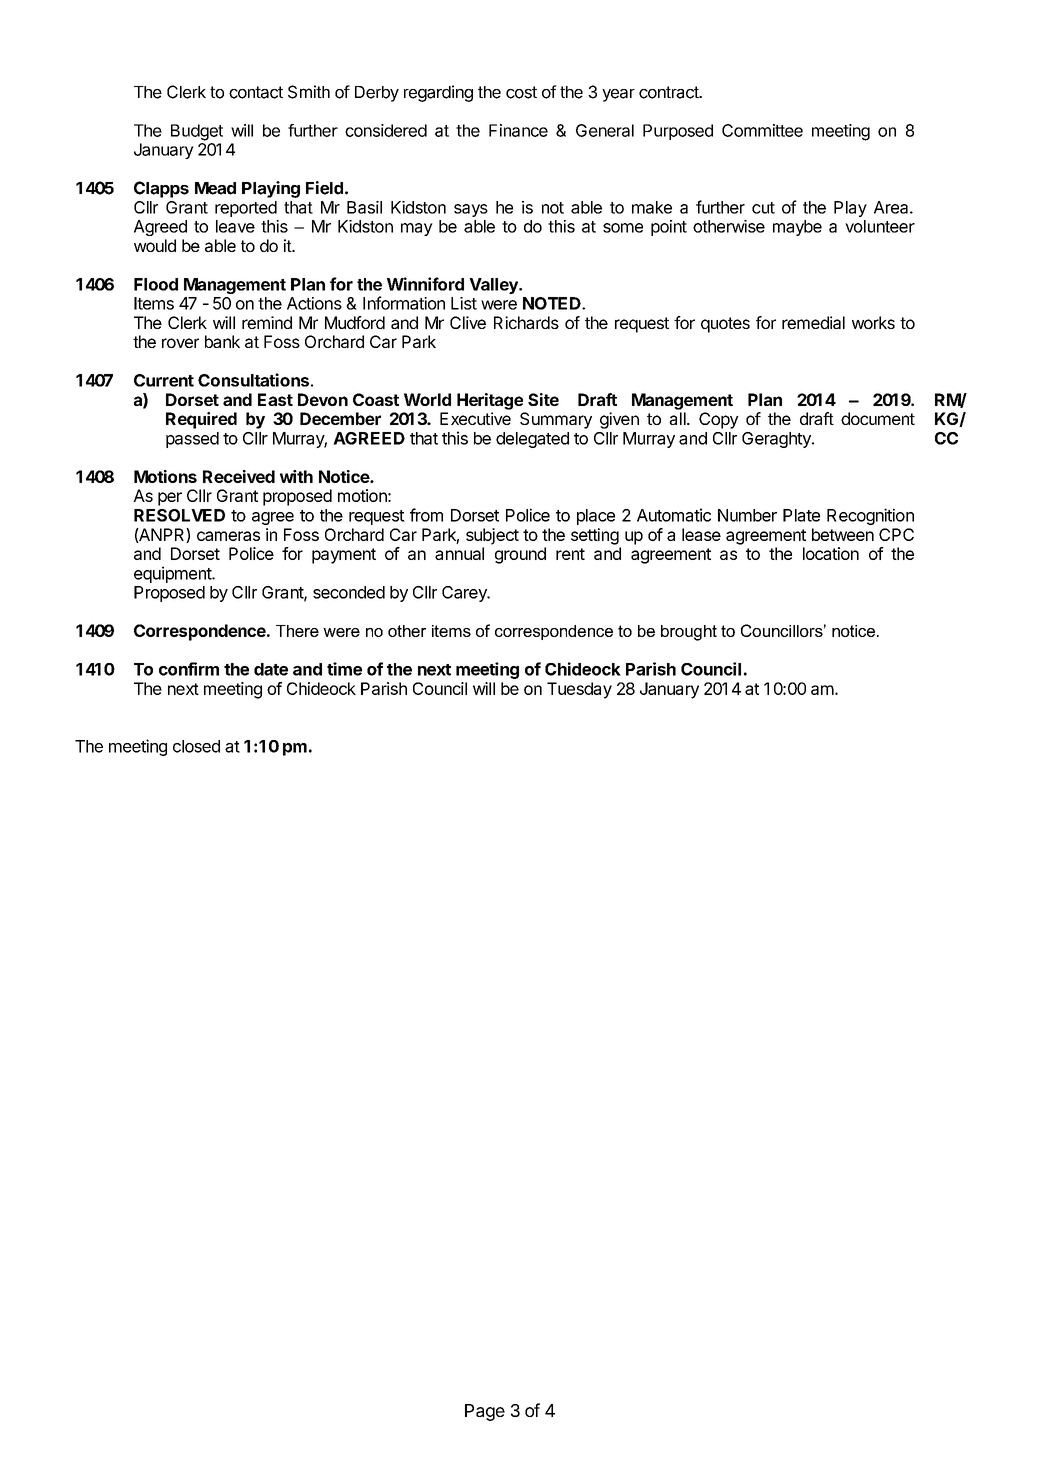  I want to click on Committee, so click(762, 130).
